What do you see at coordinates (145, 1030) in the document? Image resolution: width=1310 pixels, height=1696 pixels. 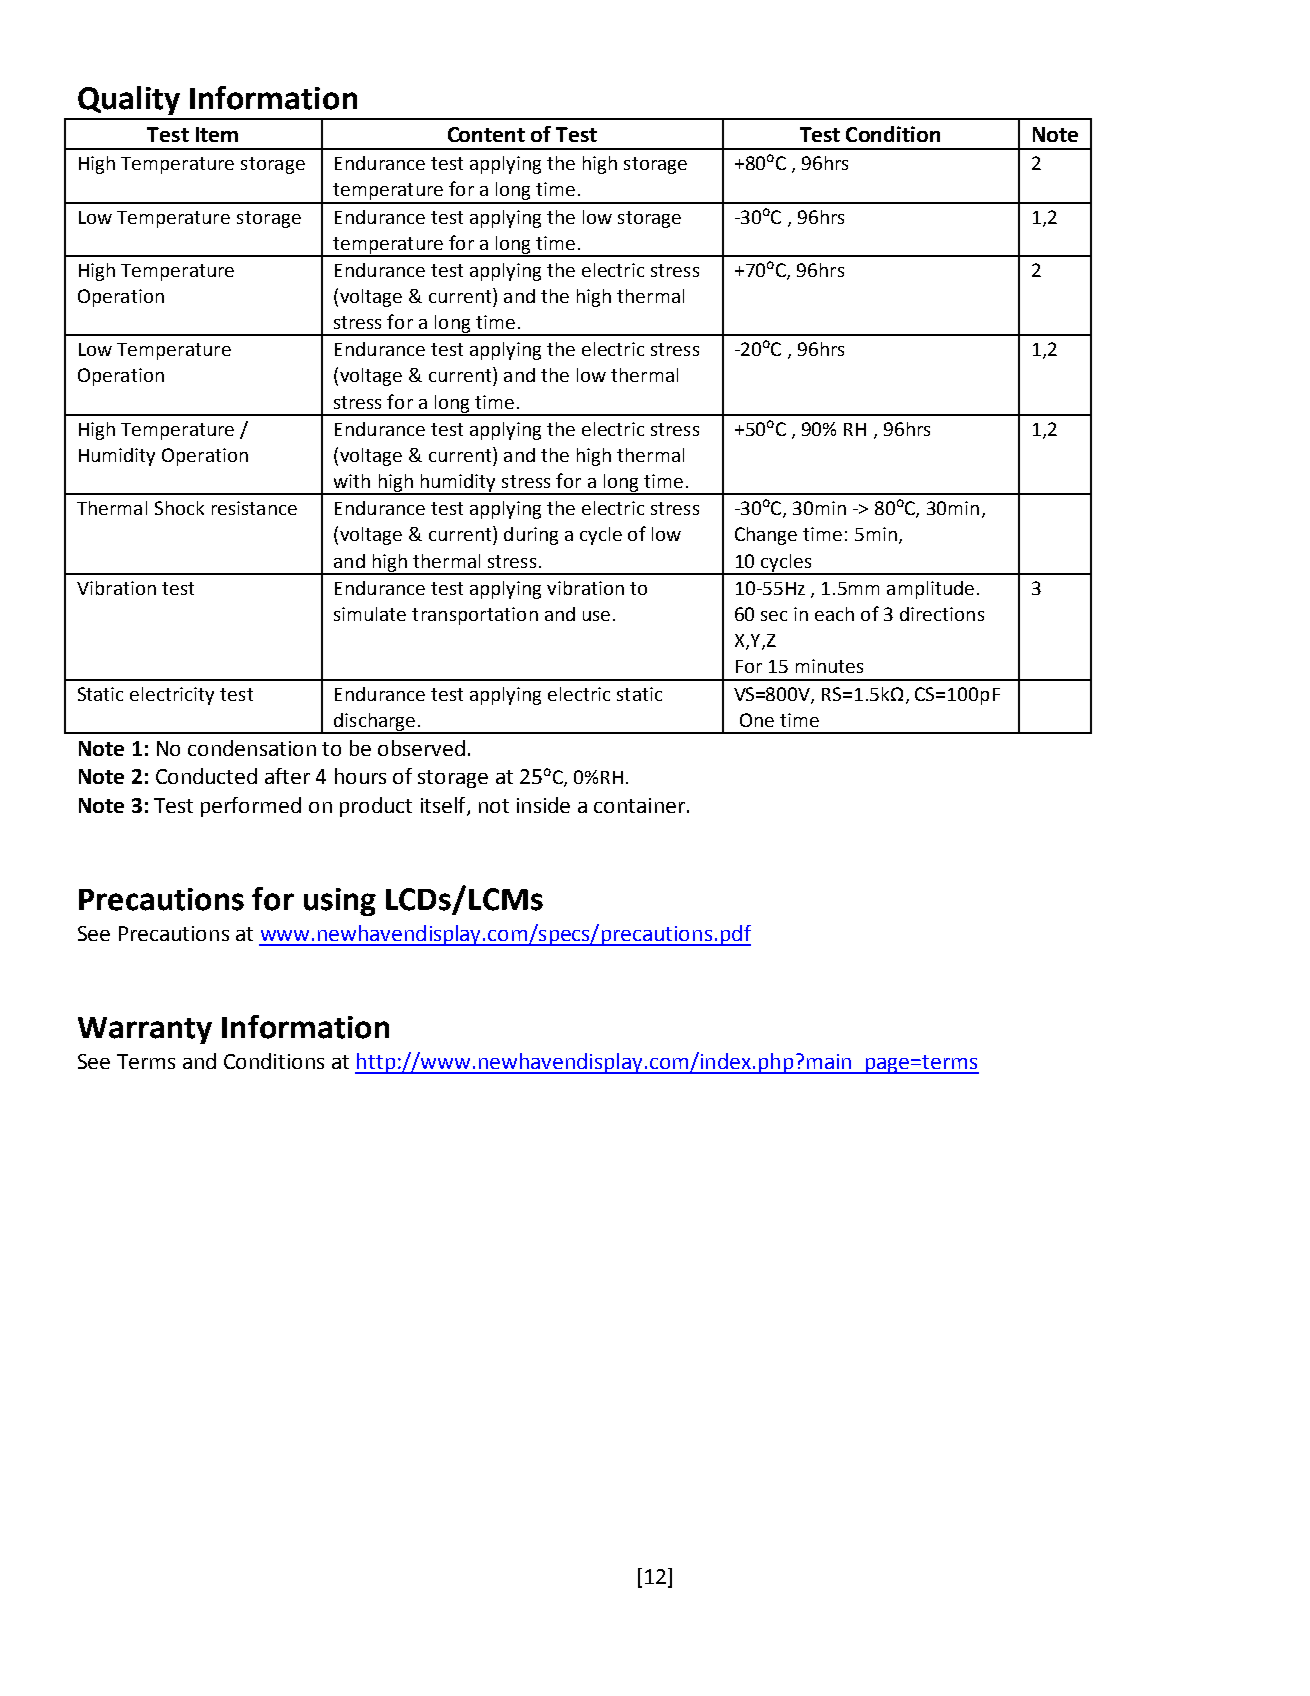 I see `Warranty` at bounding box center [145, 1030].
